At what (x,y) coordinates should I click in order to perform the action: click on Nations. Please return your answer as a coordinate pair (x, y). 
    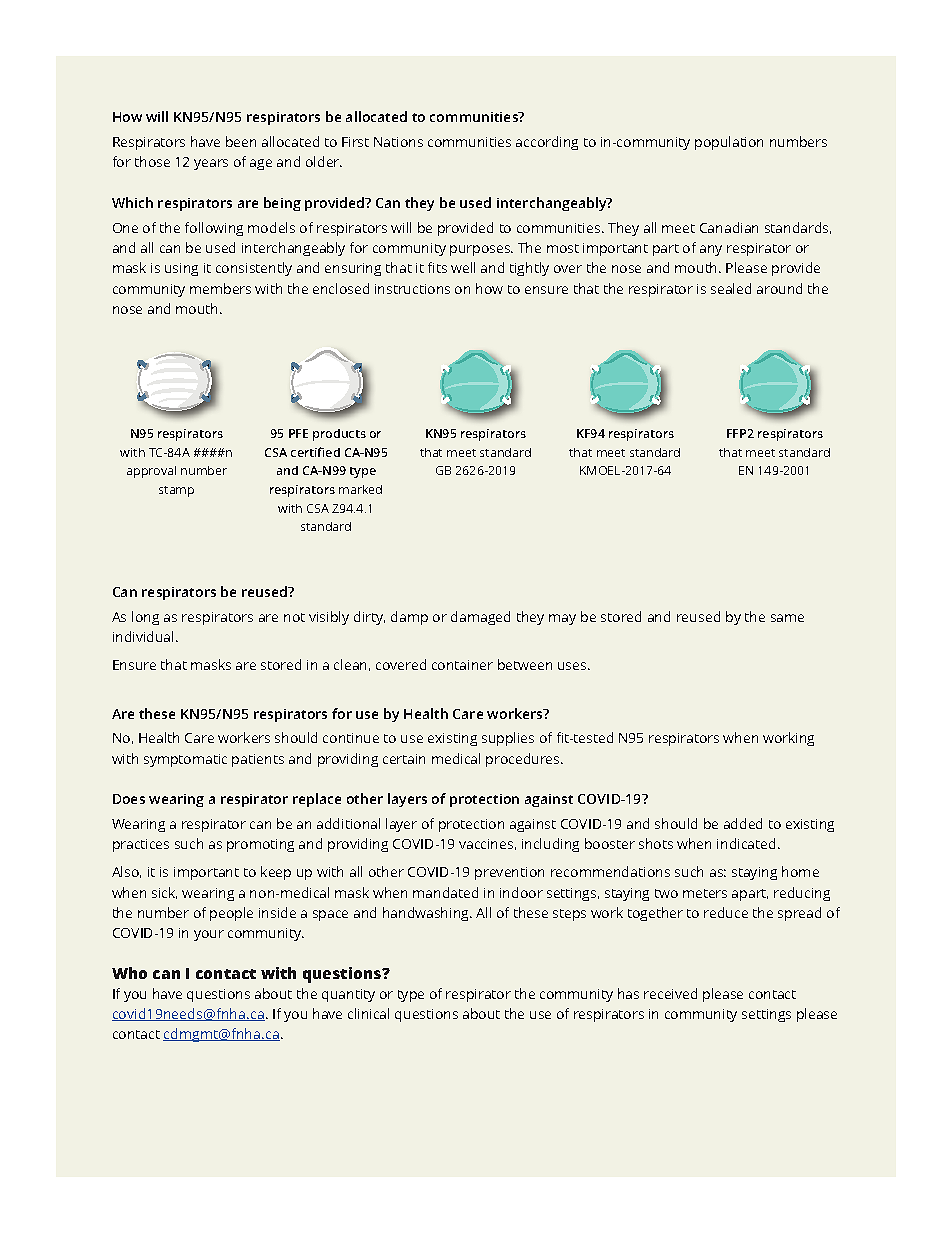
    Looking at the image, I should click on (398, 142).
